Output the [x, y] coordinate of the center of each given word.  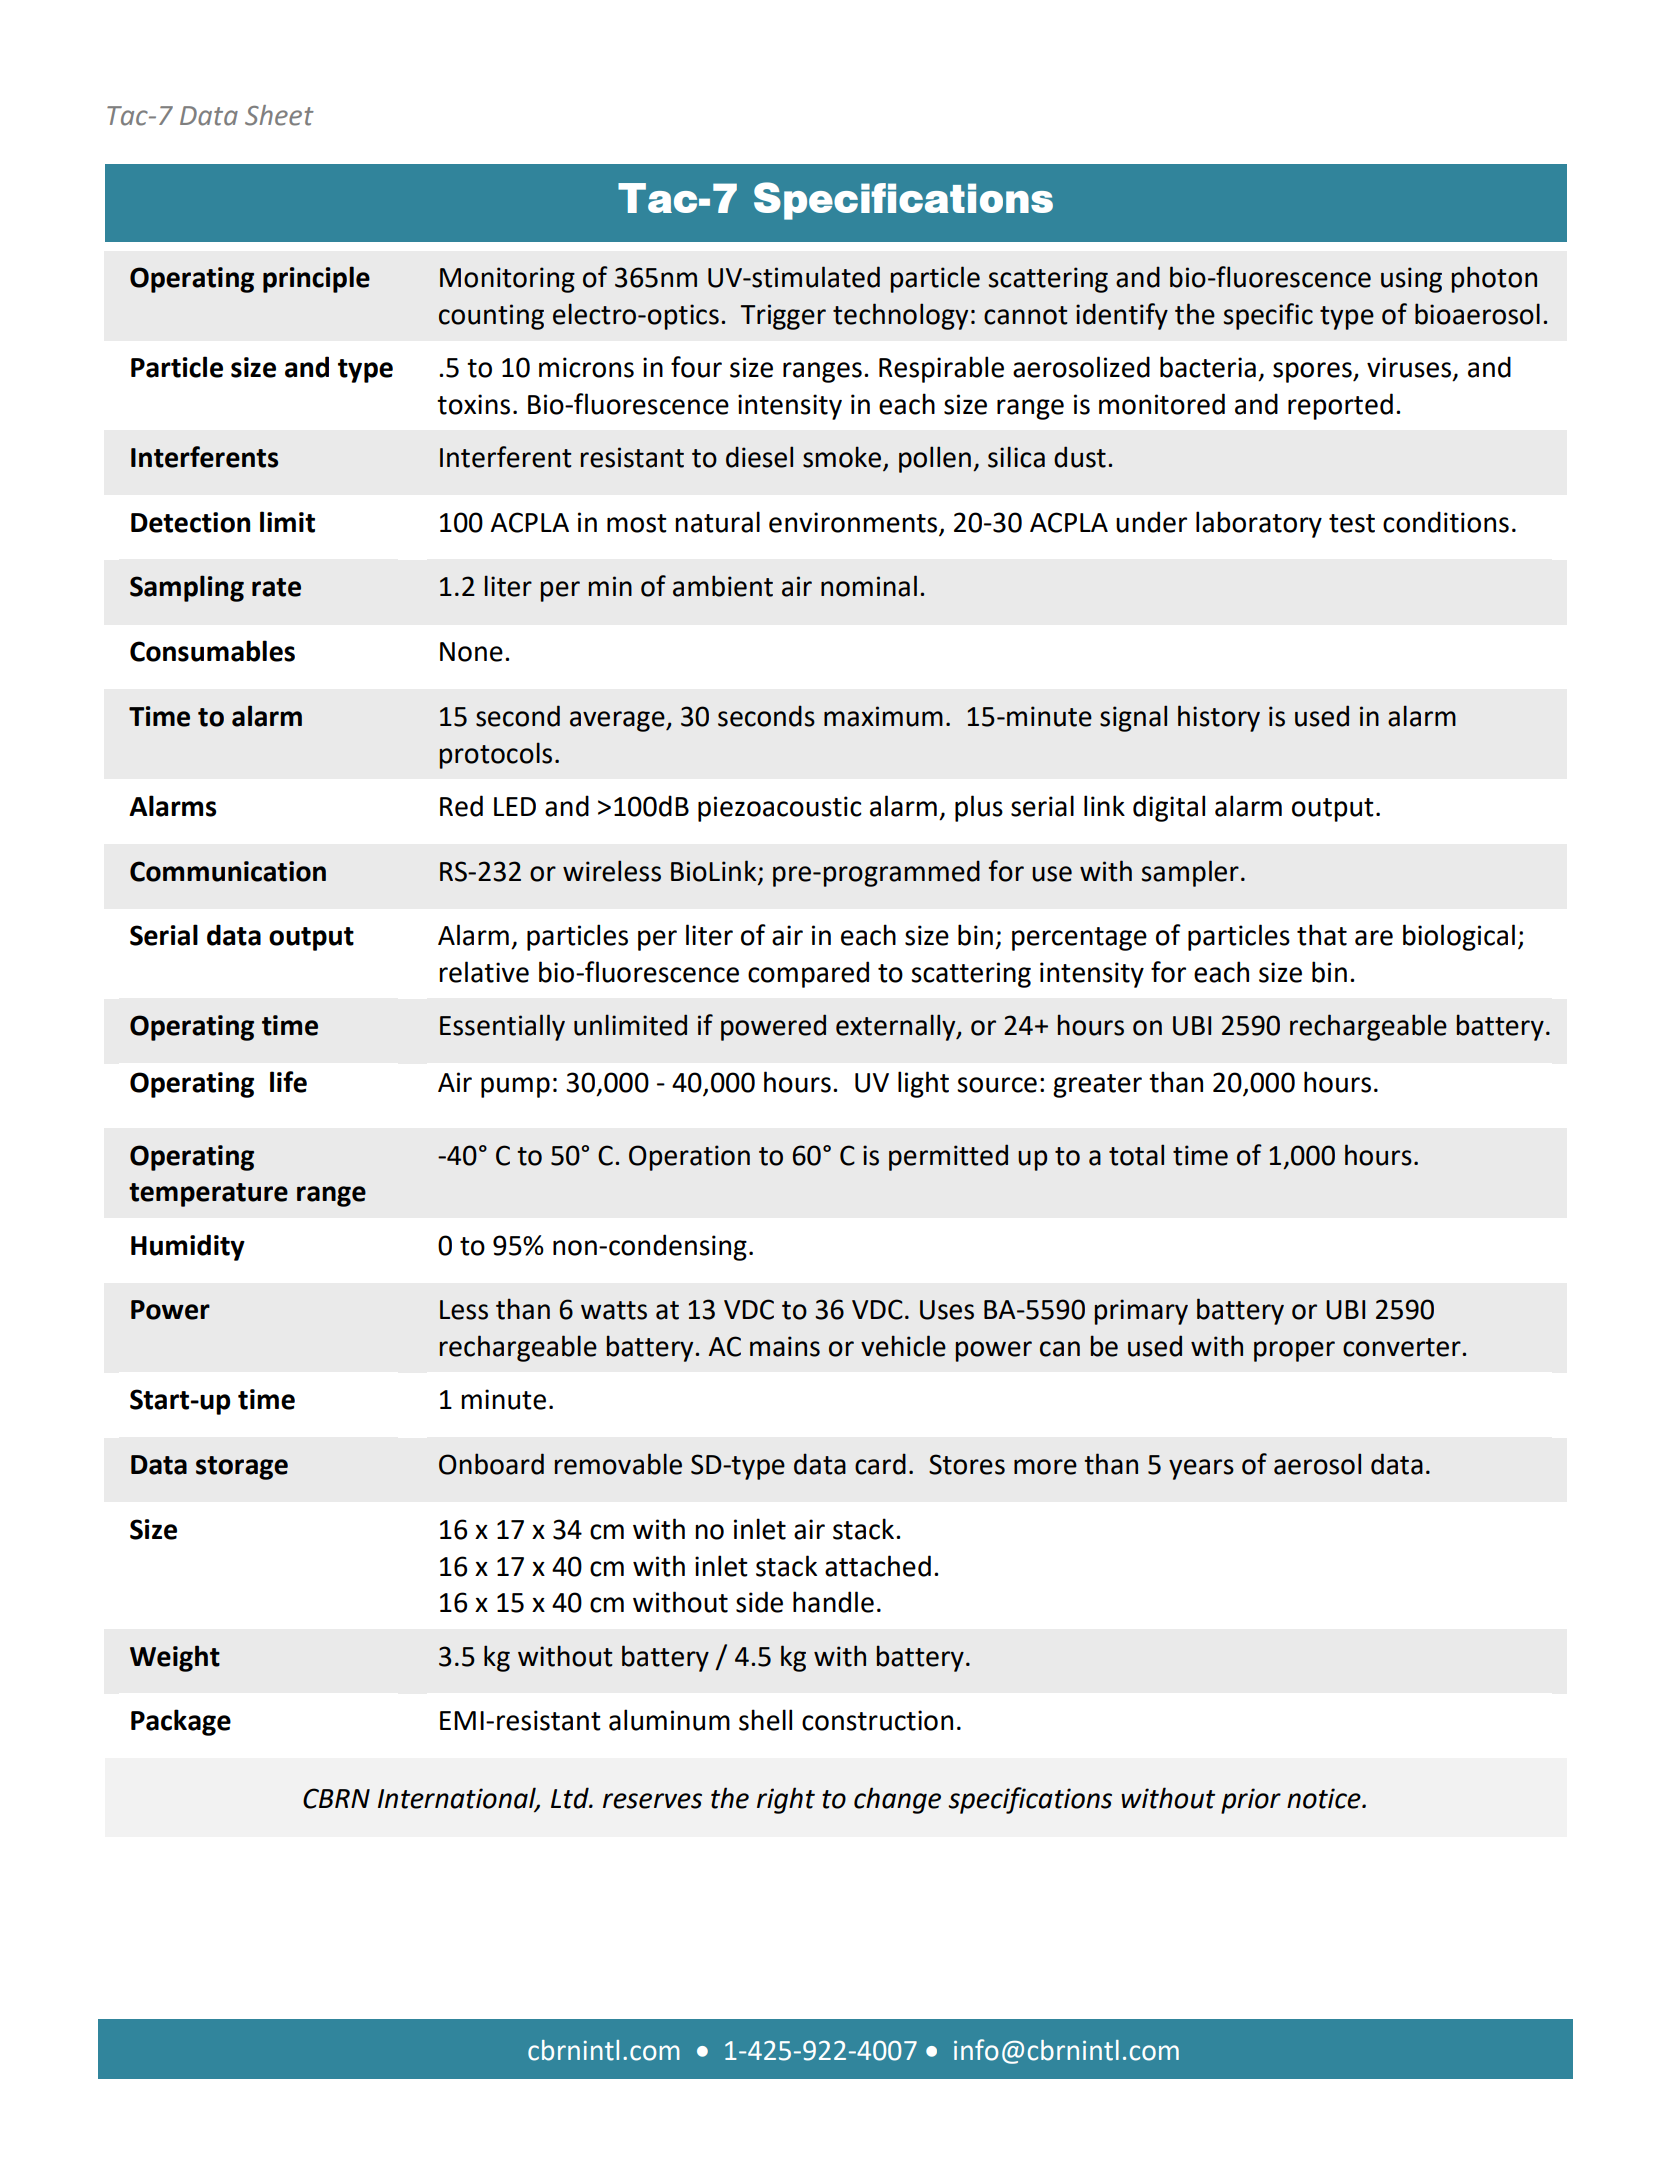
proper [1294, 1351]
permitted [948, 1157]
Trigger [783, 317]
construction [877, 1720]
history [1219, 718]
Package [181, 1722]
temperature [208, 1195]
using [1411, 280]
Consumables [212, 651]
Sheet [279, 115]
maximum [883, 716]
